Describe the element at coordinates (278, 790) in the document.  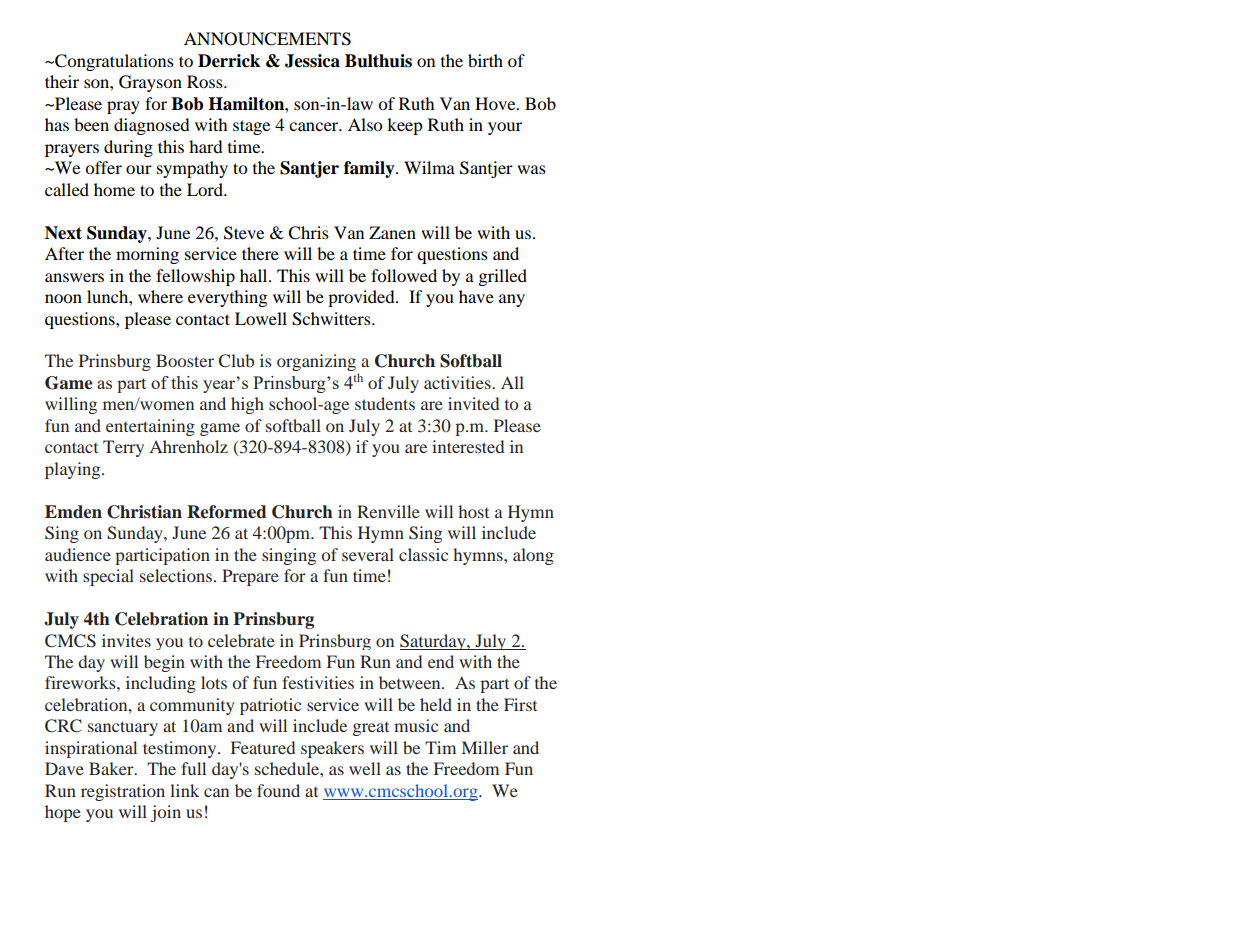
I see `found` at that location.
